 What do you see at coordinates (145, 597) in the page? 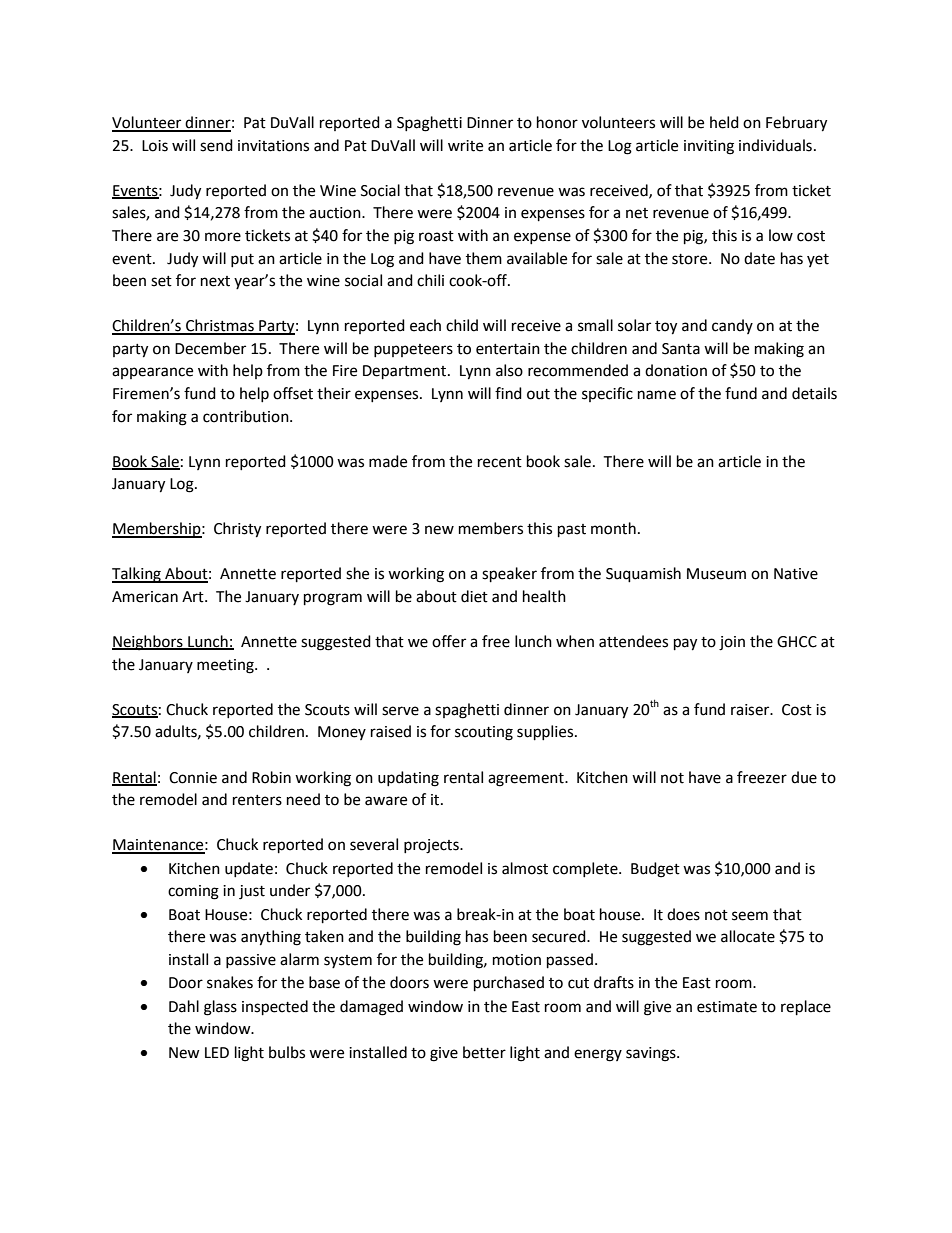
I see `American` at bounding box center [145, 597].
